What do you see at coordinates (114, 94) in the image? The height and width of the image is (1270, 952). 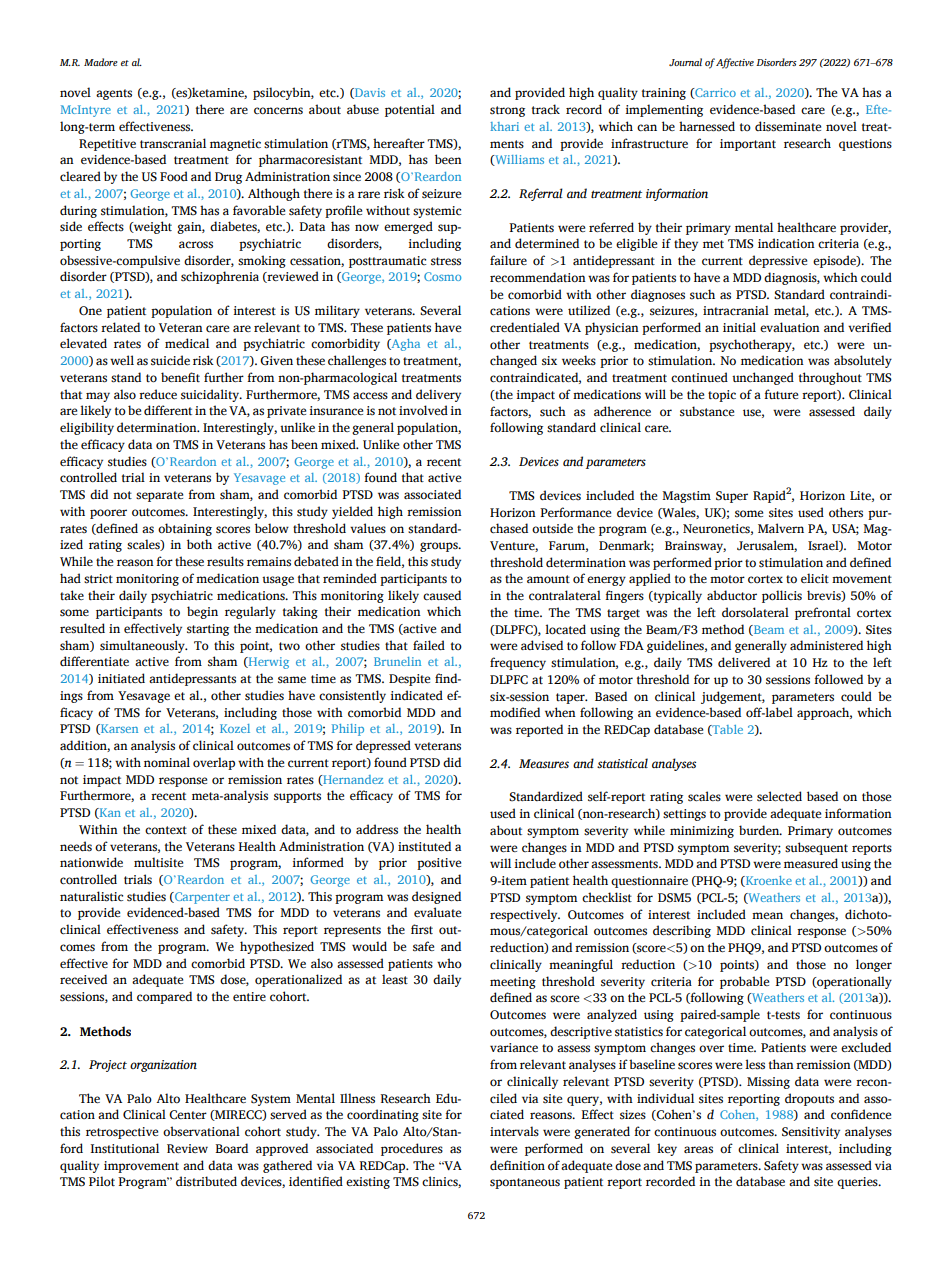 I see `agents` at bounding box center [114, 94].
